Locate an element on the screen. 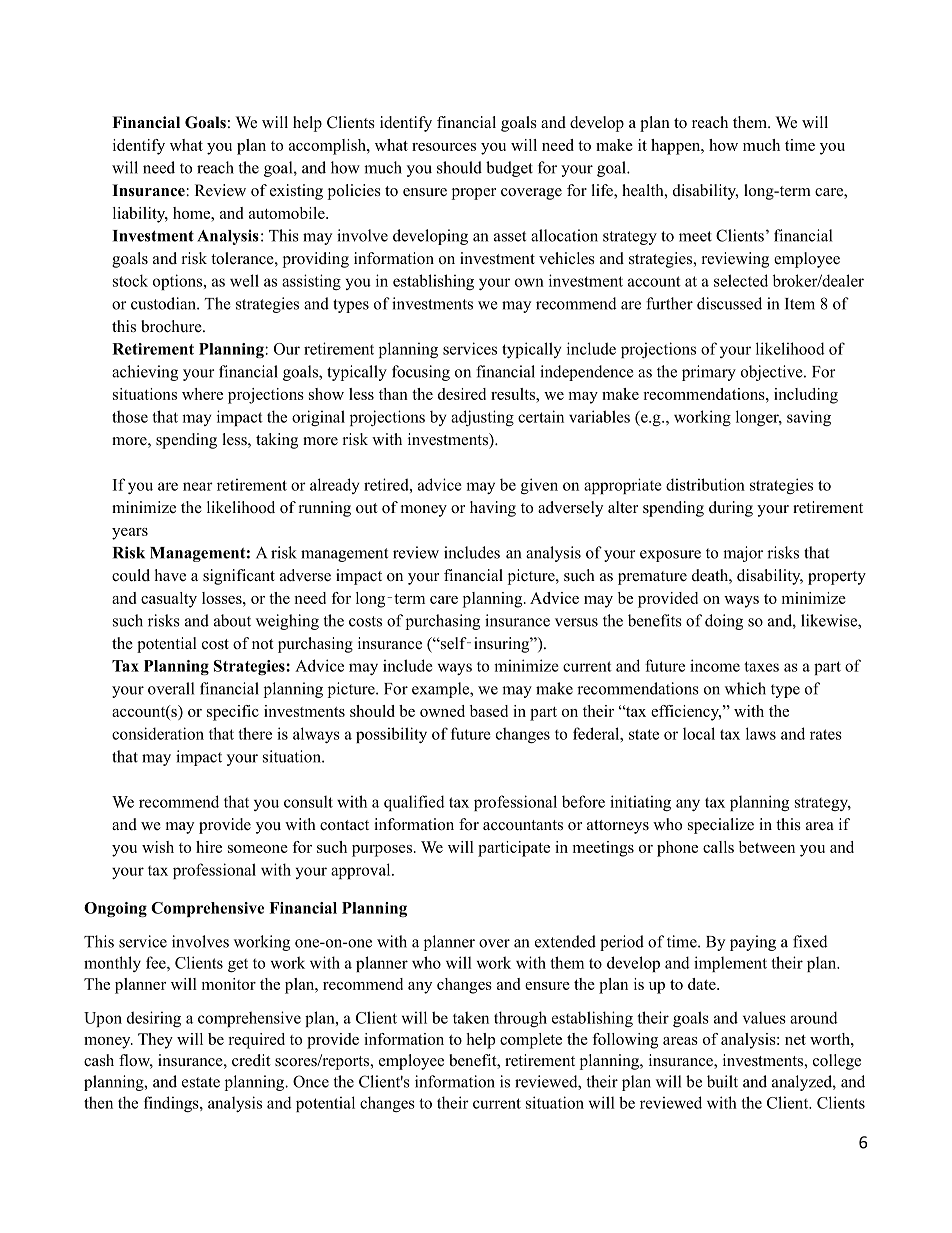 This screenshot has height=1233, width=952. happen is located at coordinates (677, 147).
